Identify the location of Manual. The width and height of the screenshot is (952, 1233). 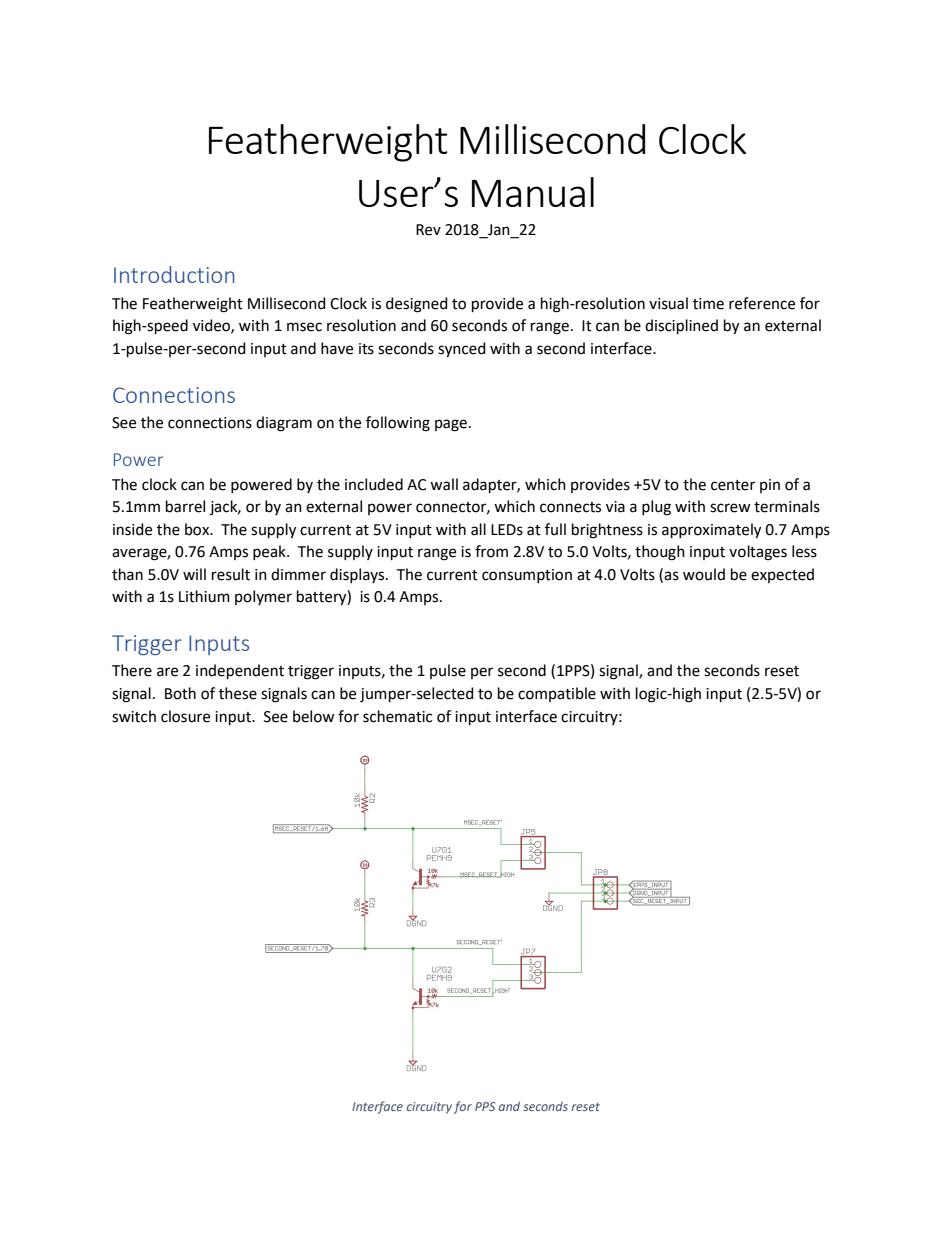
(533, 192).
